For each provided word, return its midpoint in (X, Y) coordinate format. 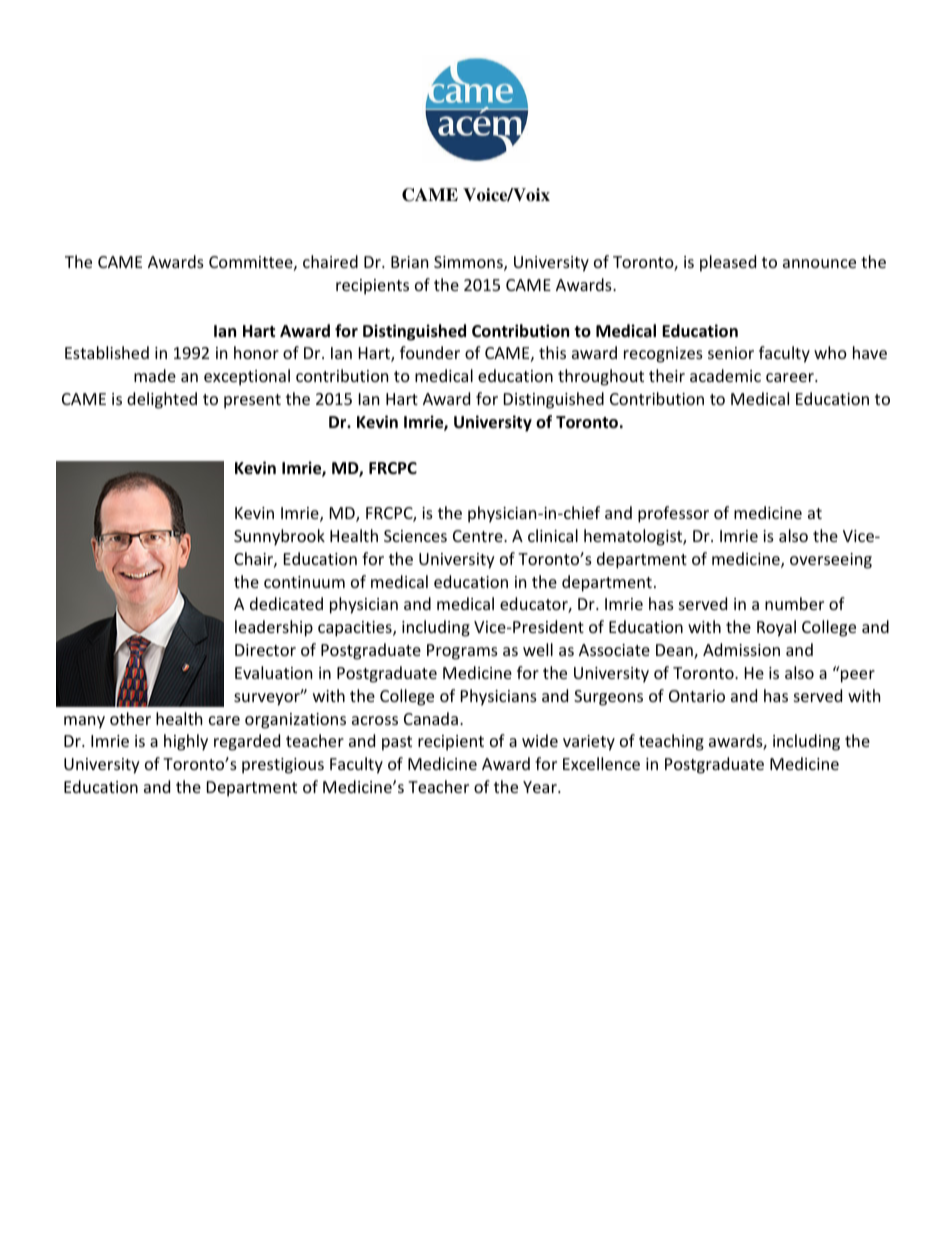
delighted (162, 400)
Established (107, 352)
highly (186, 742)
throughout (601, 377)
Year (541, 787)
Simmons (469, 263)
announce (819, 263)
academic (725, 375)
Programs (462, 652)
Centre (479, 536)
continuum (304, 582)
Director (265, 650)
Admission (741, 649)
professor (673, 514)
